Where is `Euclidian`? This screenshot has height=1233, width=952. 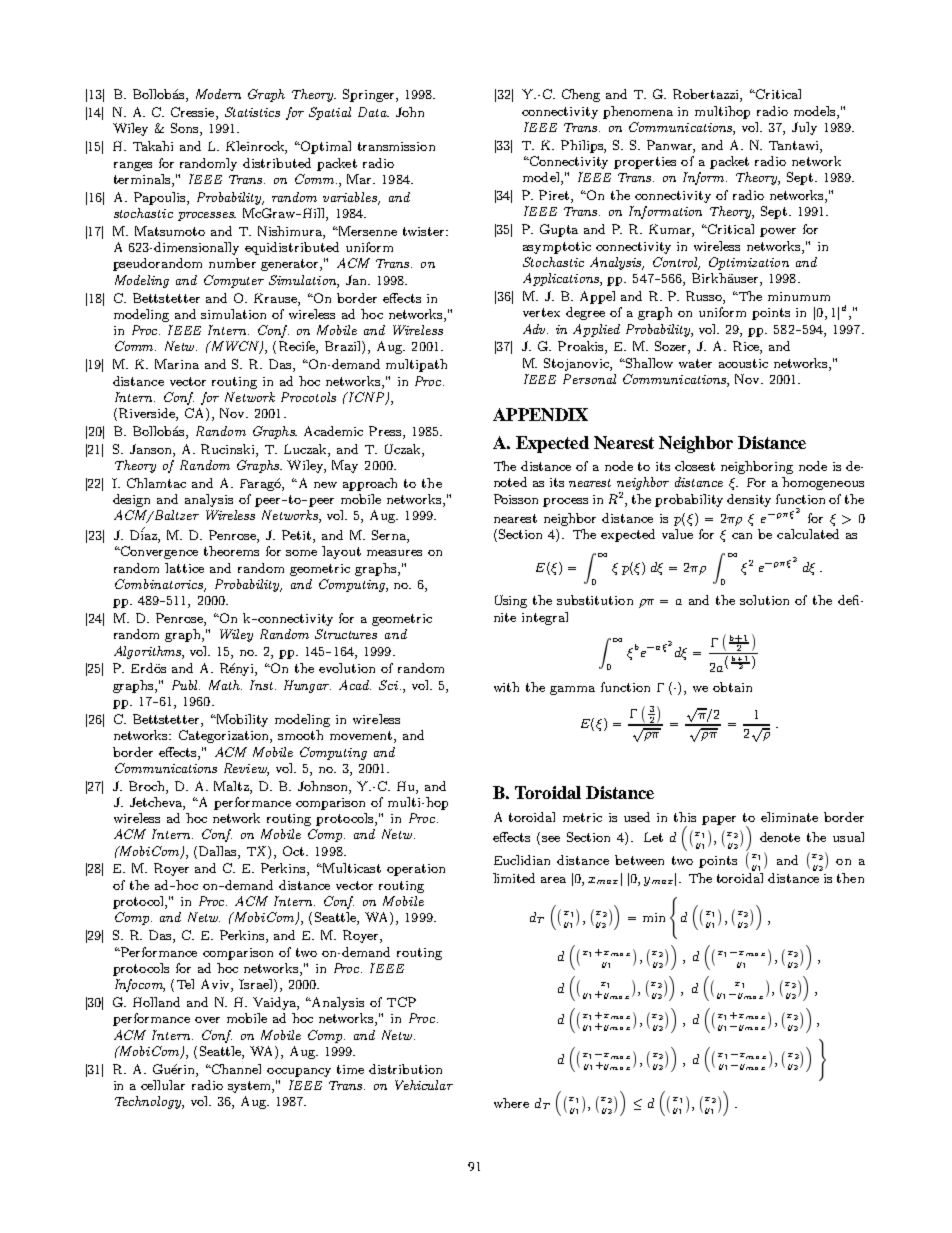
Euclidian is located at coordinates (522, 860).
